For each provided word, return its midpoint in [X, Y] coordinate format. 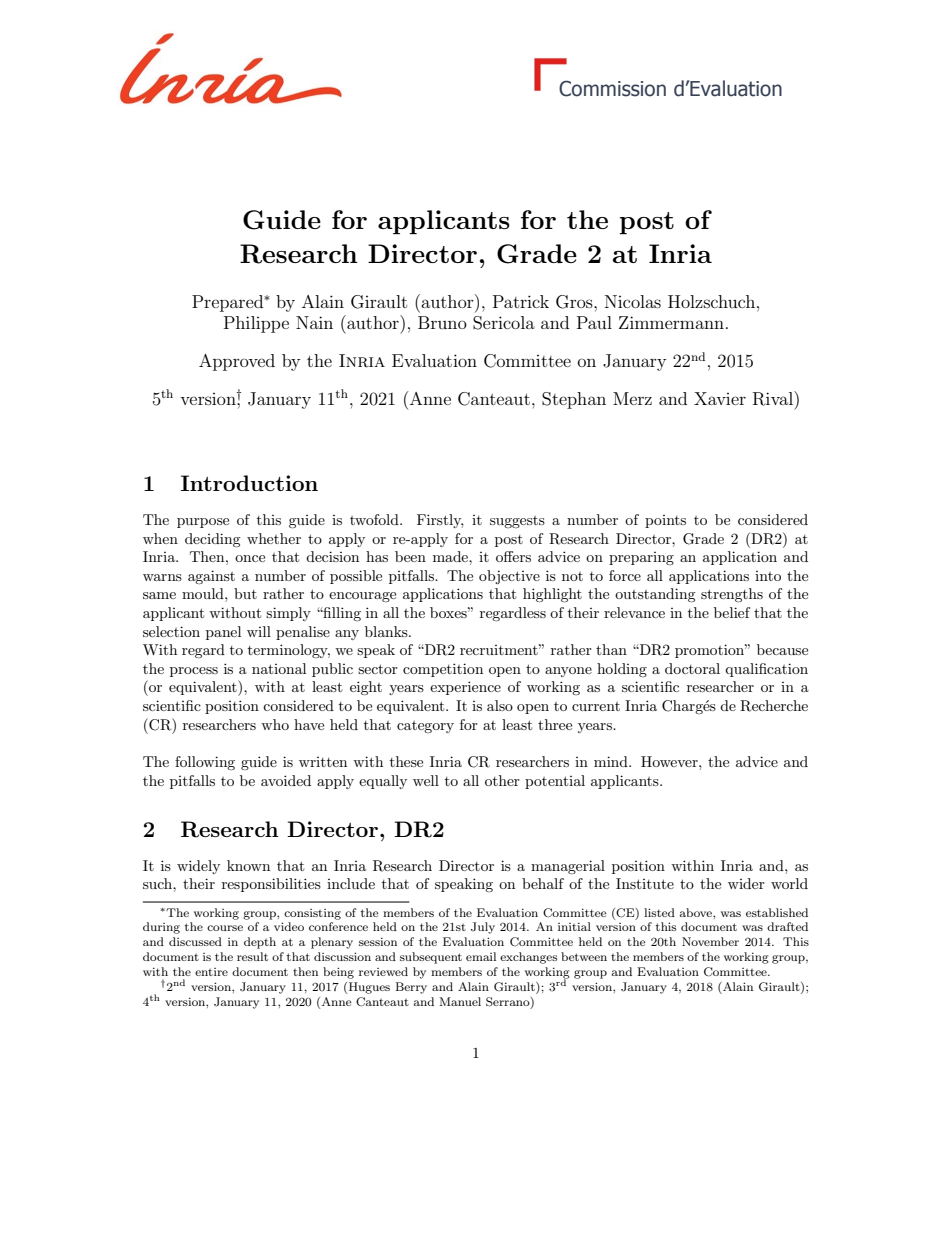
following [205, 763]
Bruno [442, 322]
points [665, 521]
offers [513, 556]
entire [211, 972]
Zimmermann [671, 322]
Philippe [256, 324]
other [502, 780]
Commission [612, 88]
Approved [237, 362]
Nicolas [633, 301]
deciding [213, 540]
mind [612, 761]
